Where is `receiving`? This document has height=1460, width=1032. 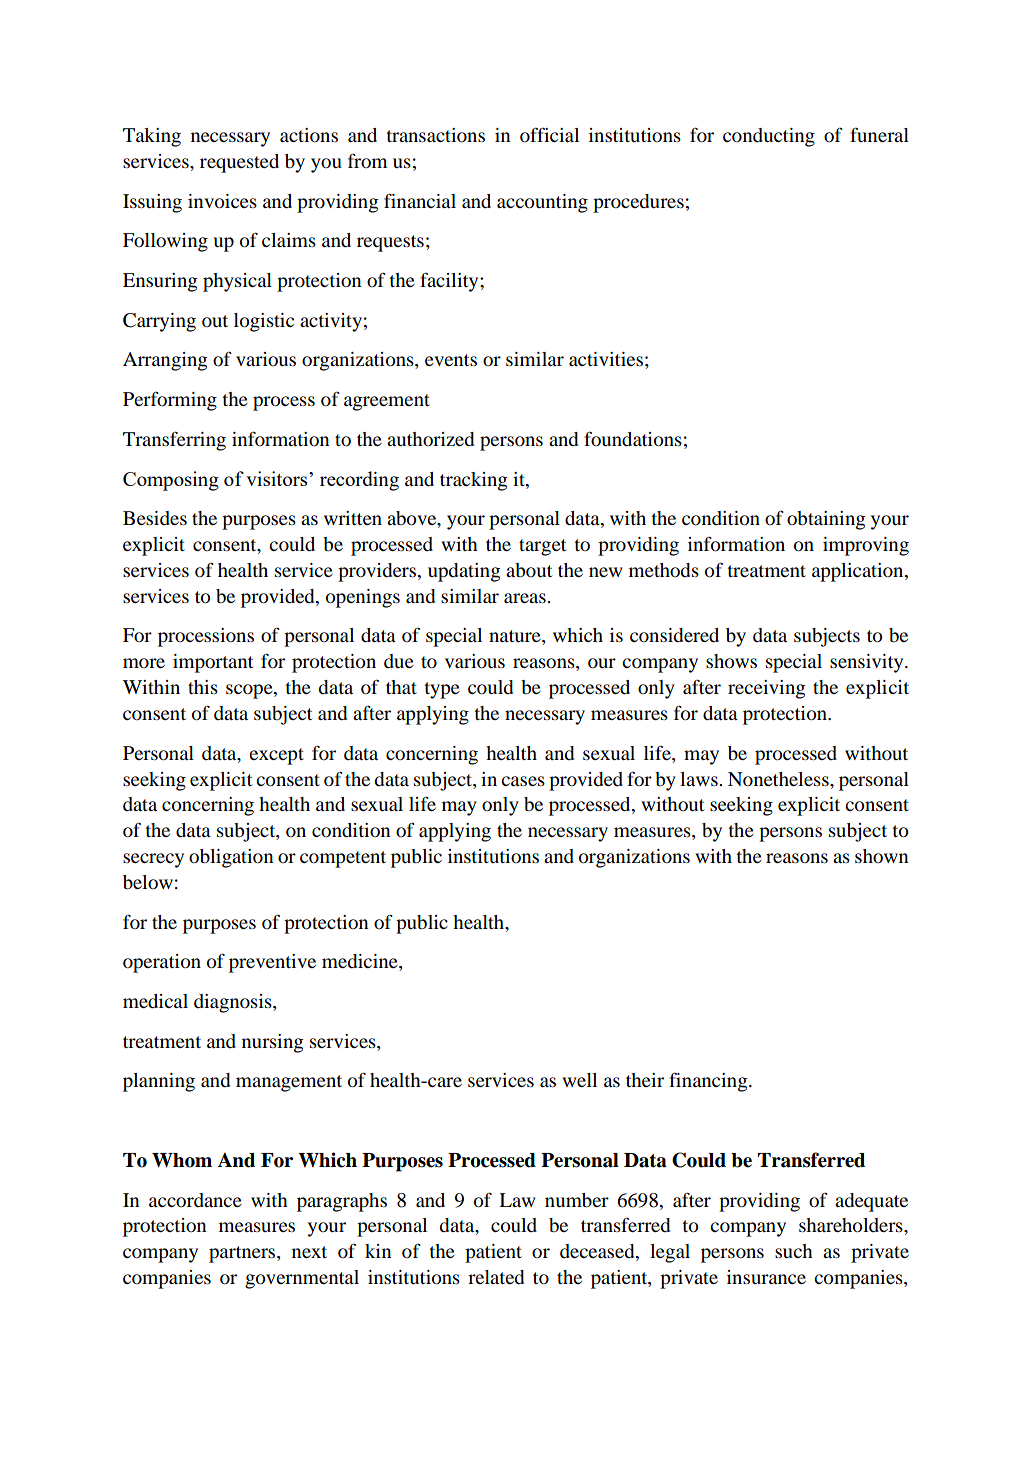
receiving is located at coordinates (766, 689).
